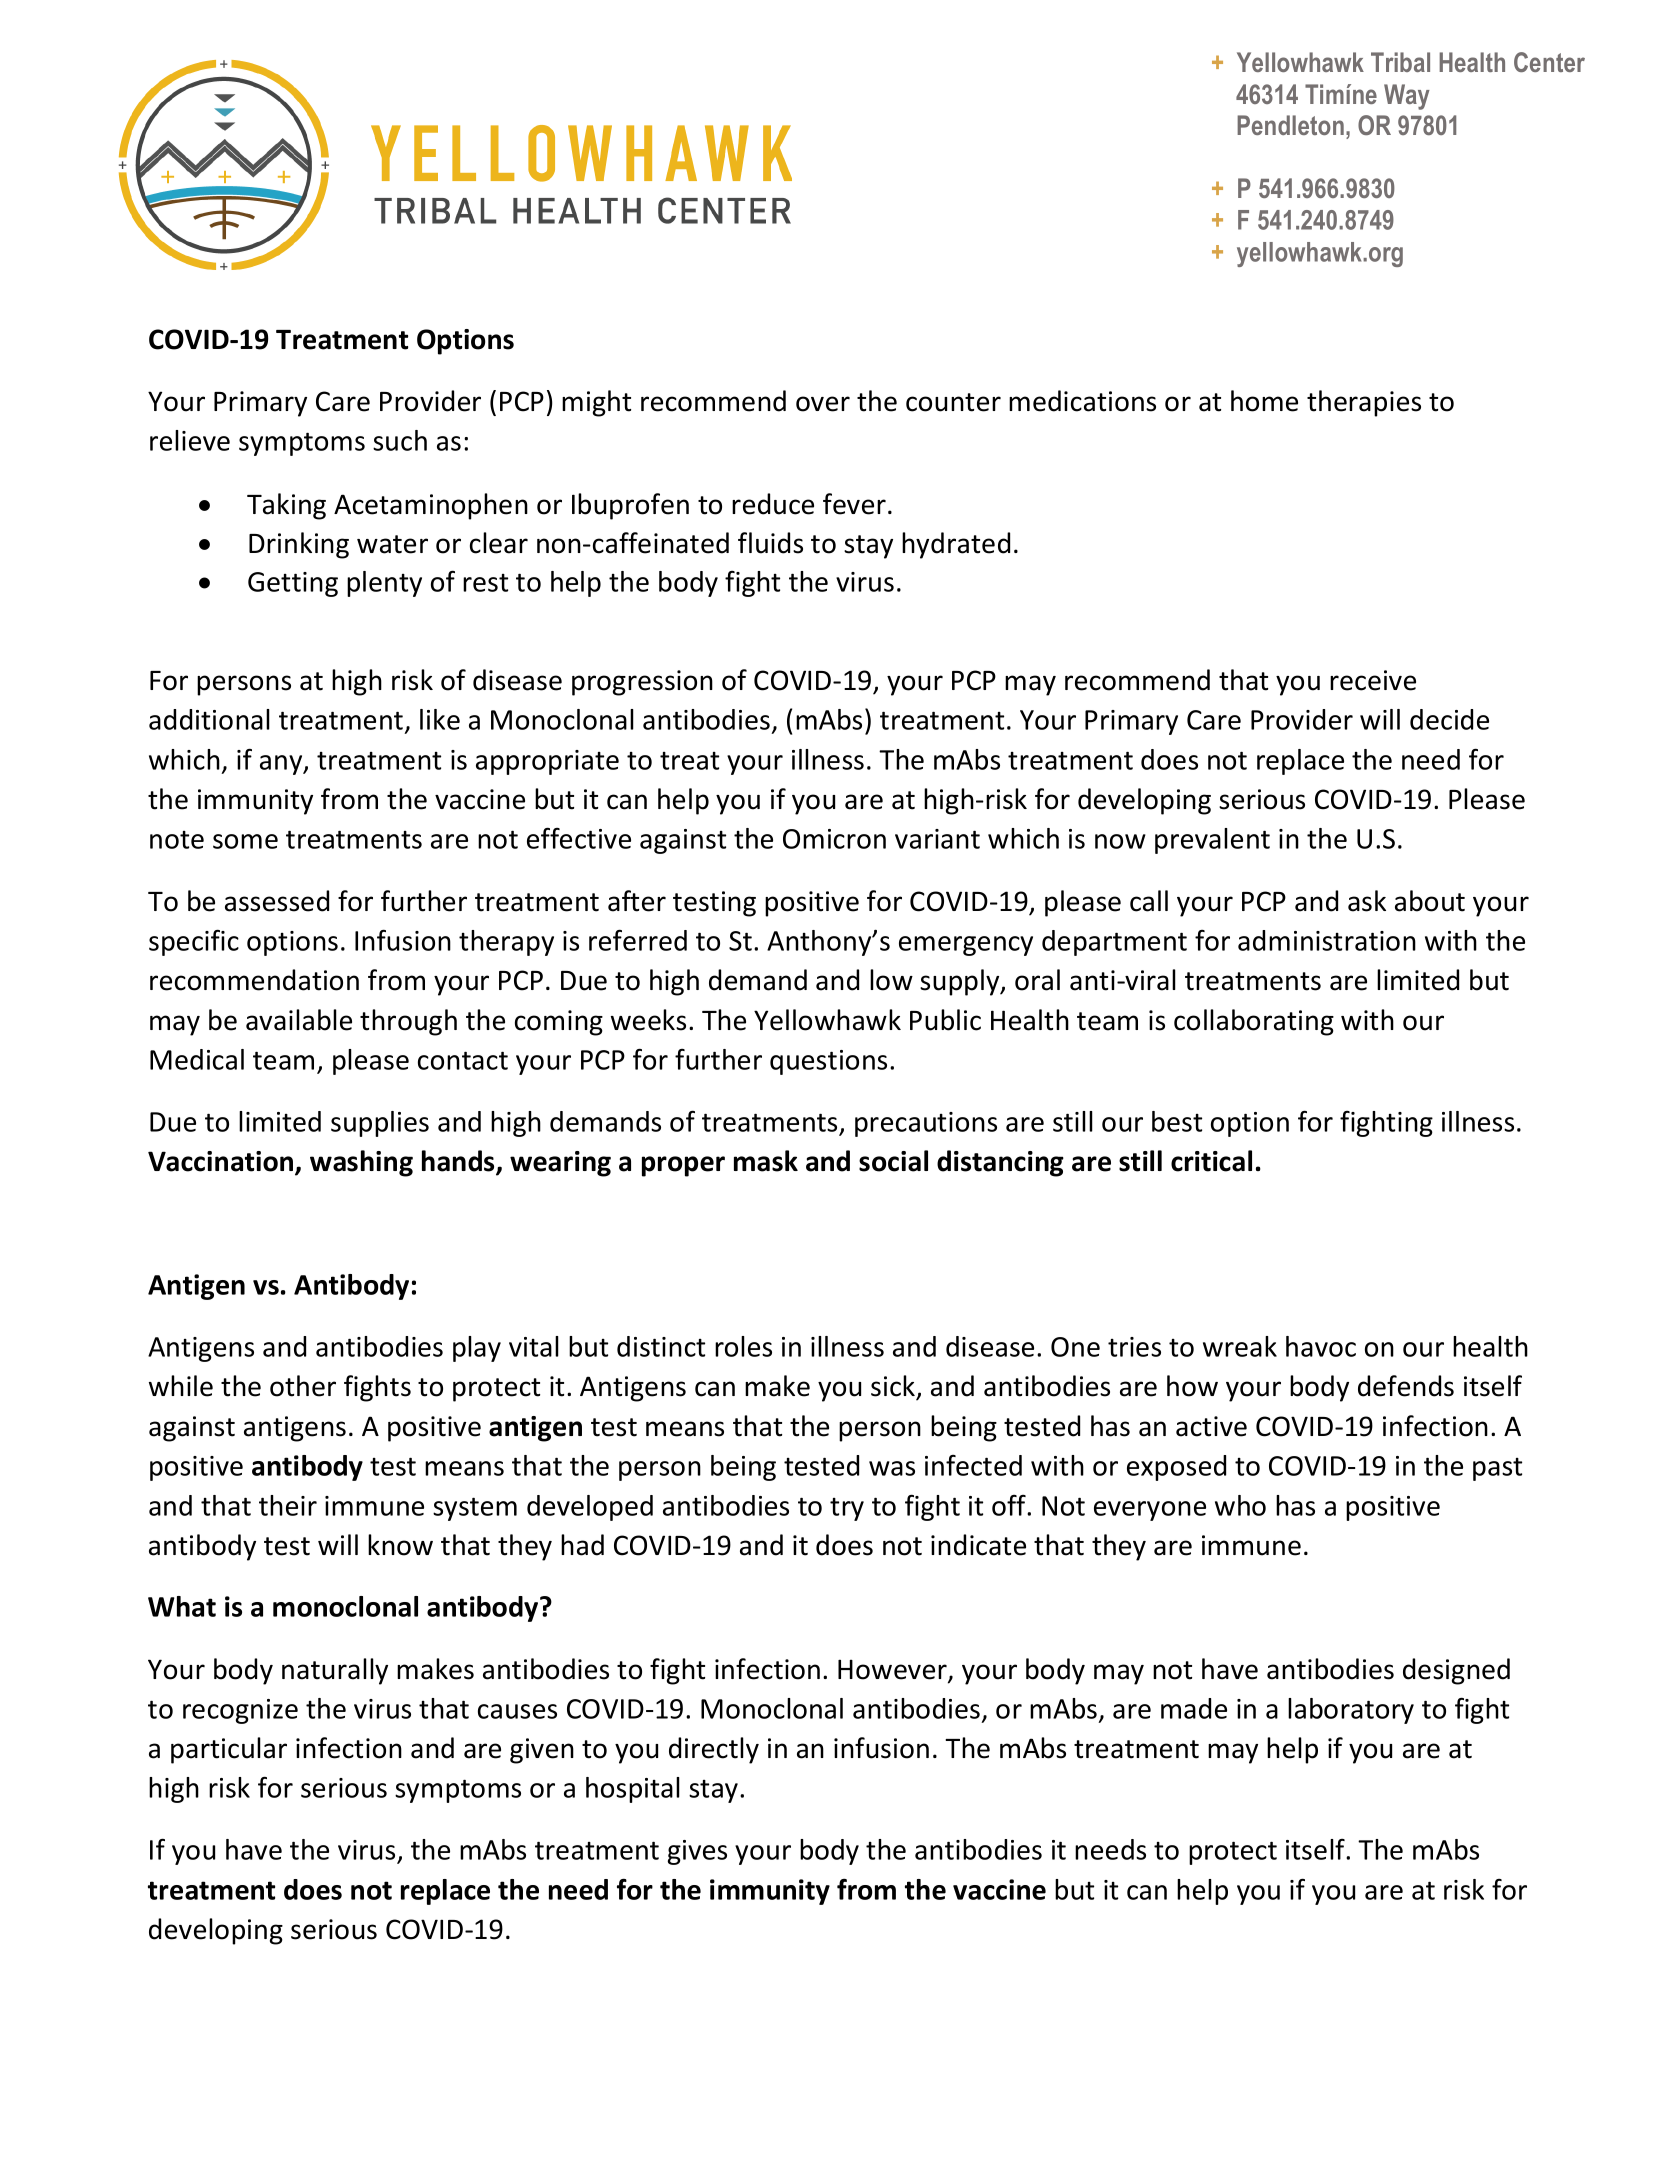  Describe the element at coordinates (893, 1161) in the screenshot. I see `social` at that location.
